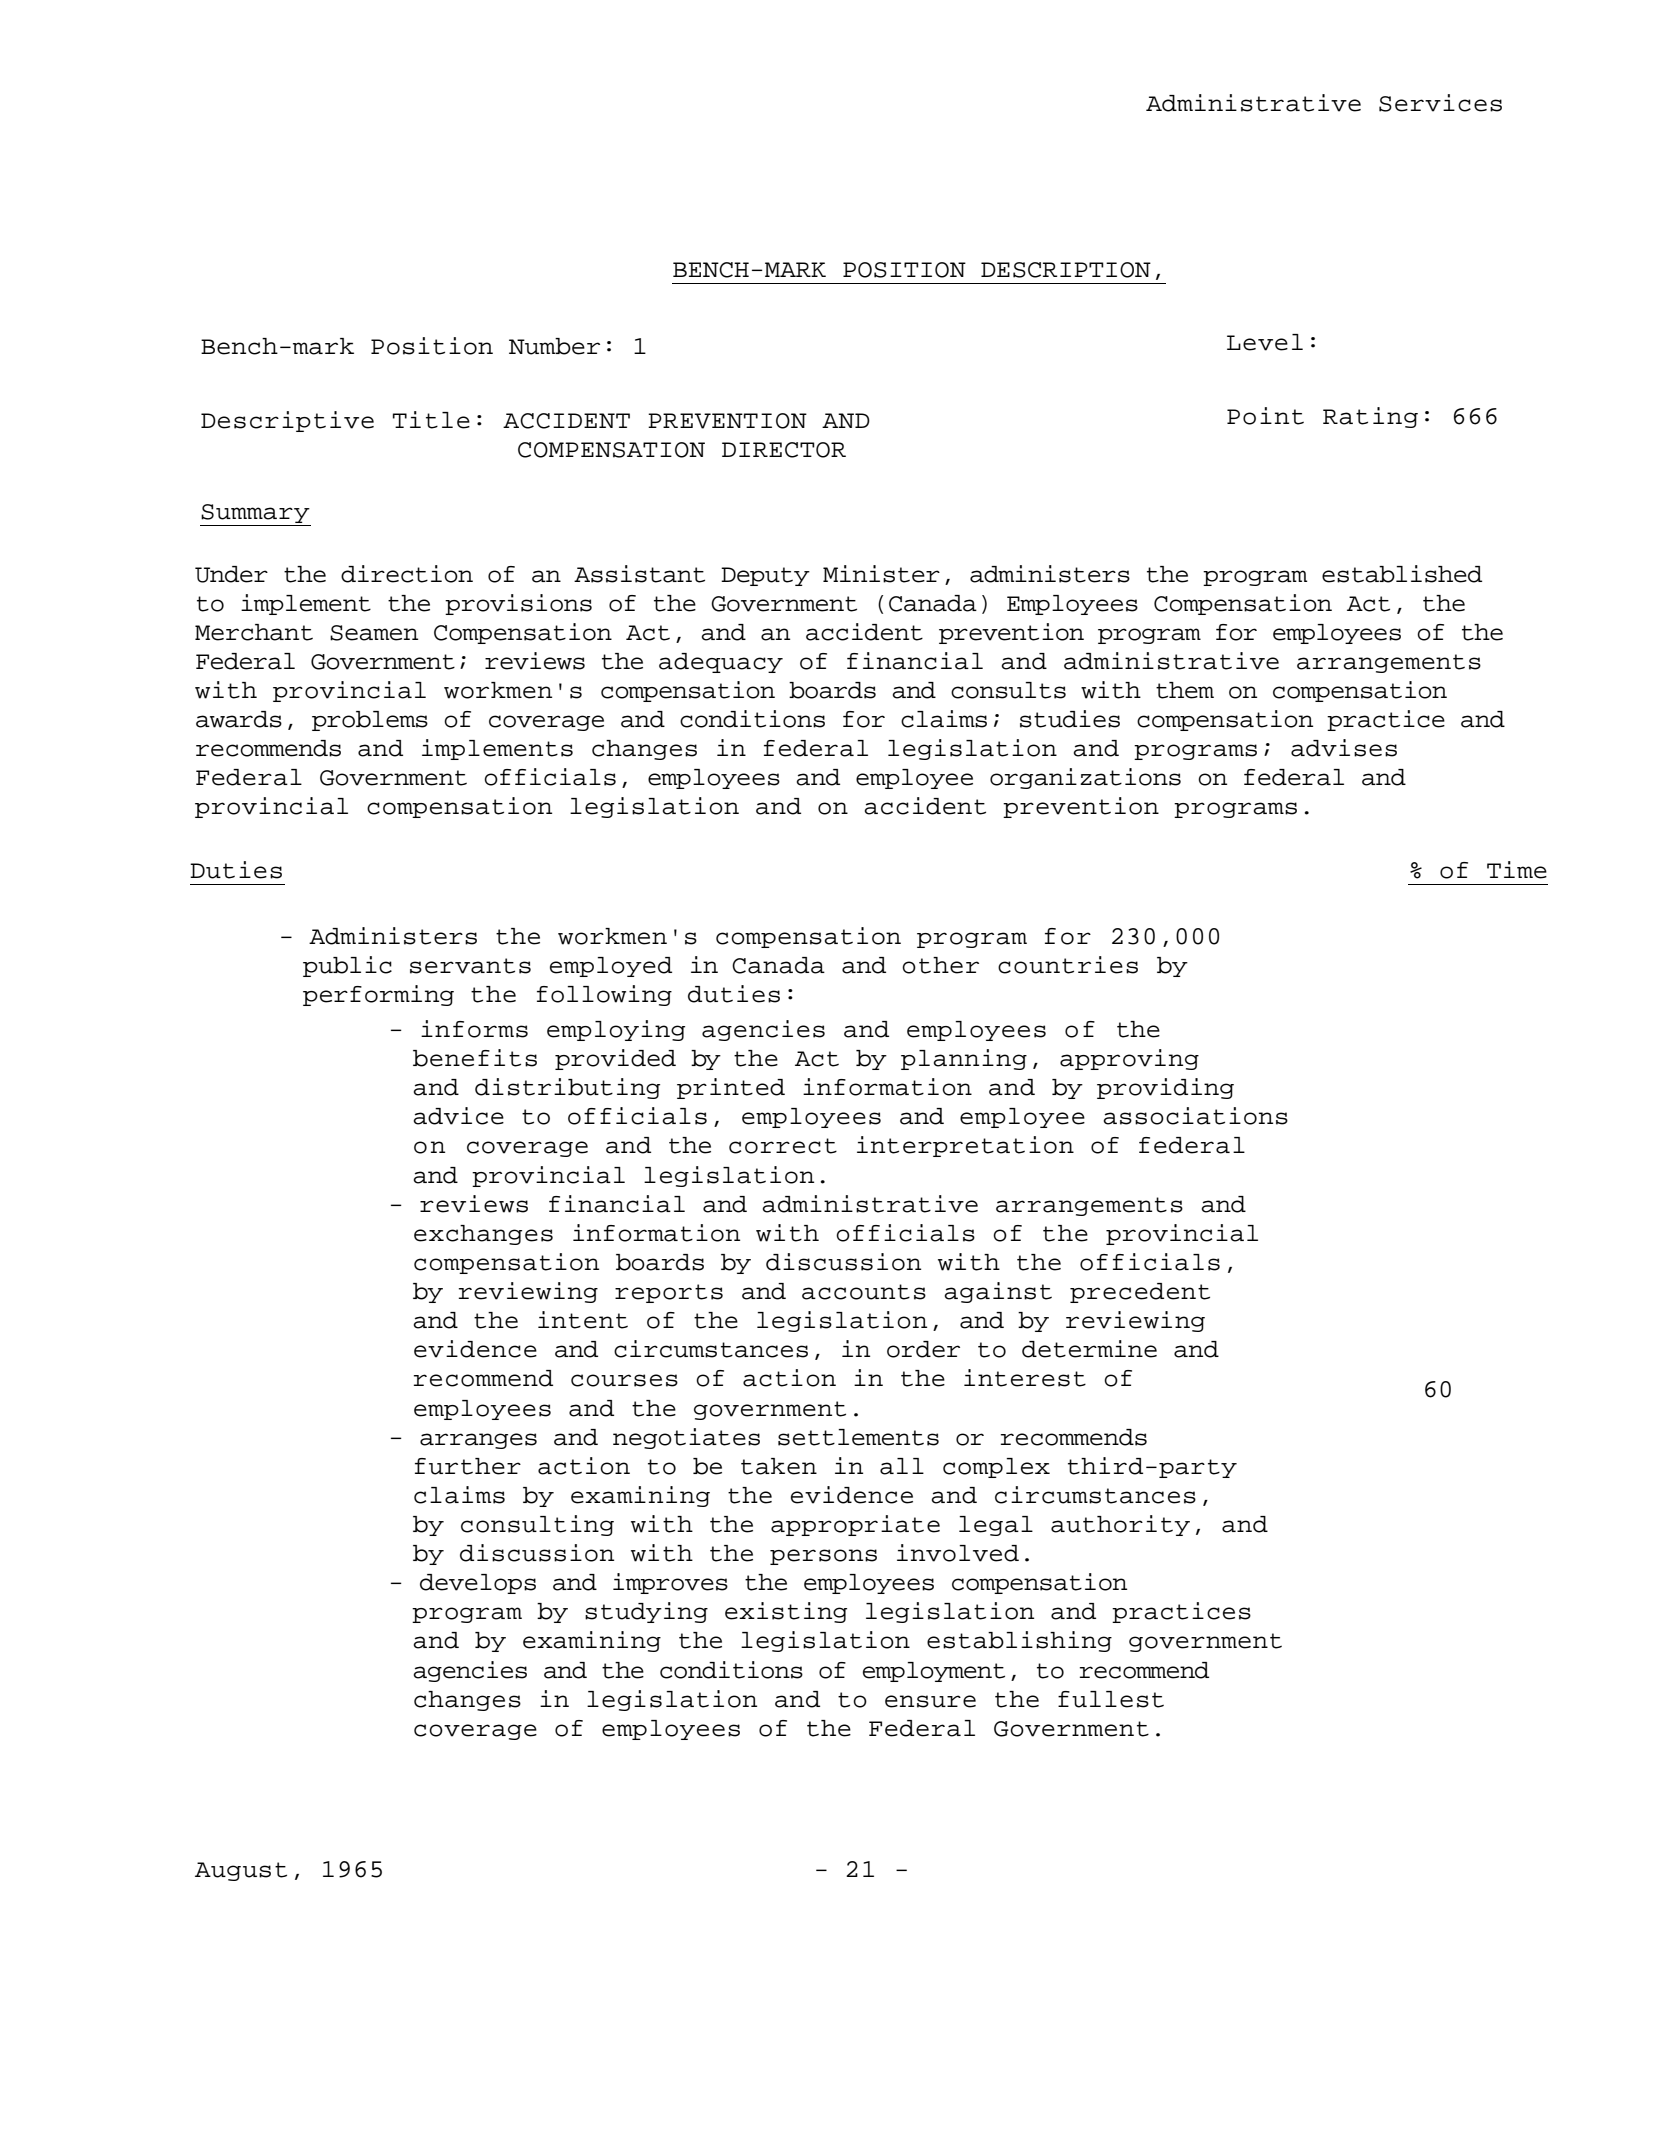 This page has width=1656, height=2143. What do you see at coordinates (478, 1584) in the page?
I see `develops` at bounding box center [478, 1584].
